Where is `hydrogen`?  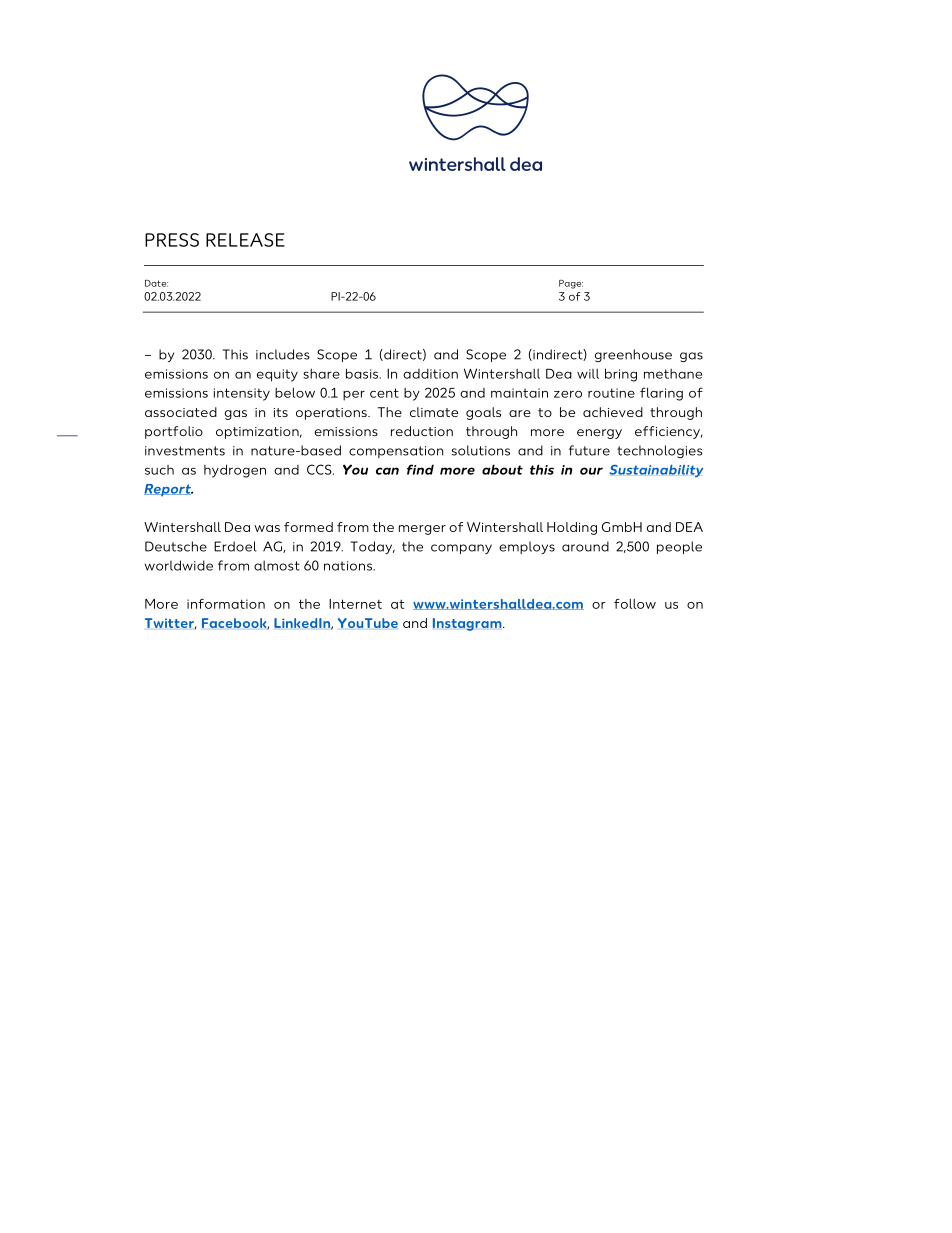 hydrogen is located at coordinates (235, 471).
